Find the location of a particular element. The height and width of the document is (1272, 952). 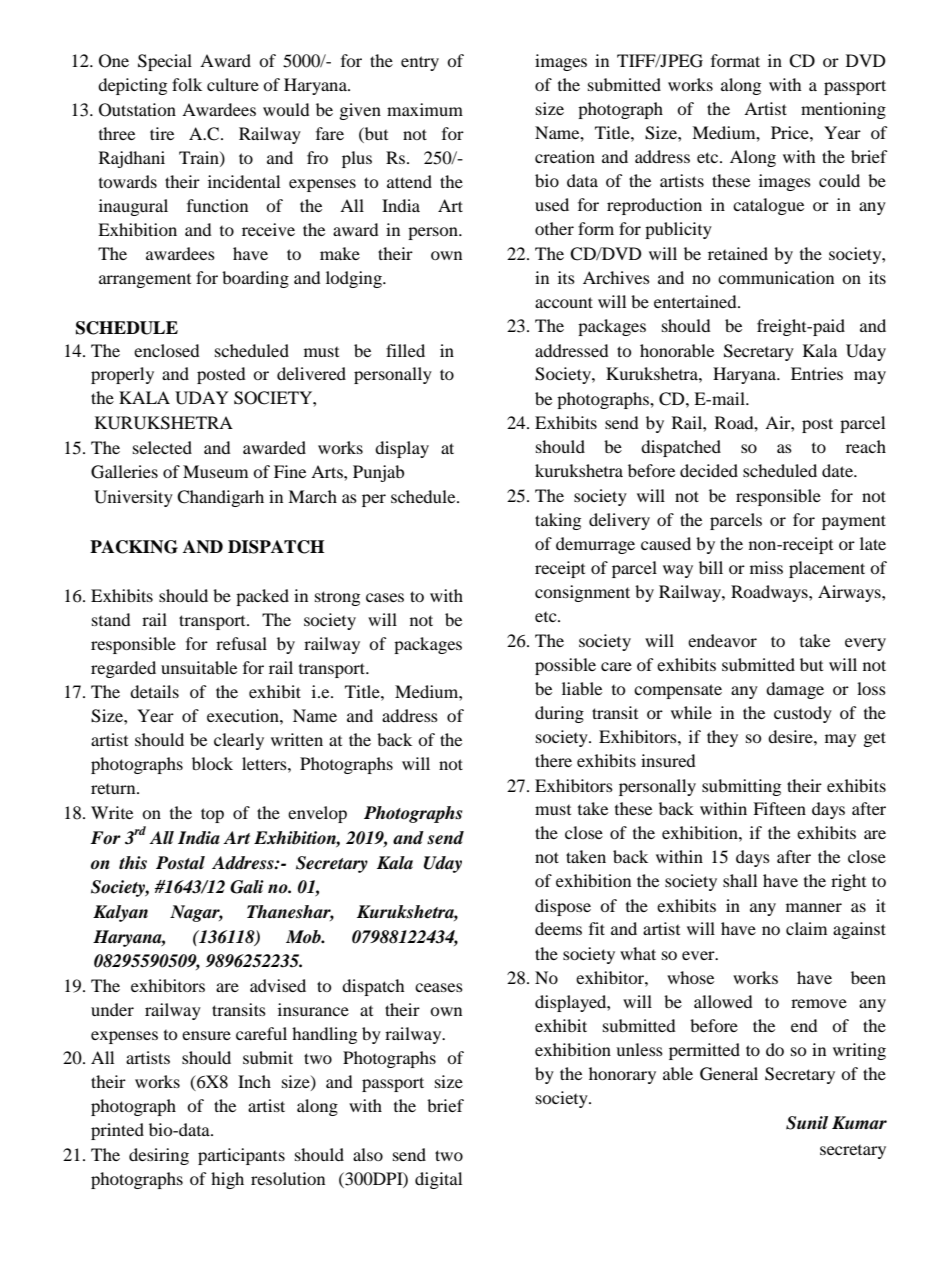

maximum is located at coordinates (425, 109).
